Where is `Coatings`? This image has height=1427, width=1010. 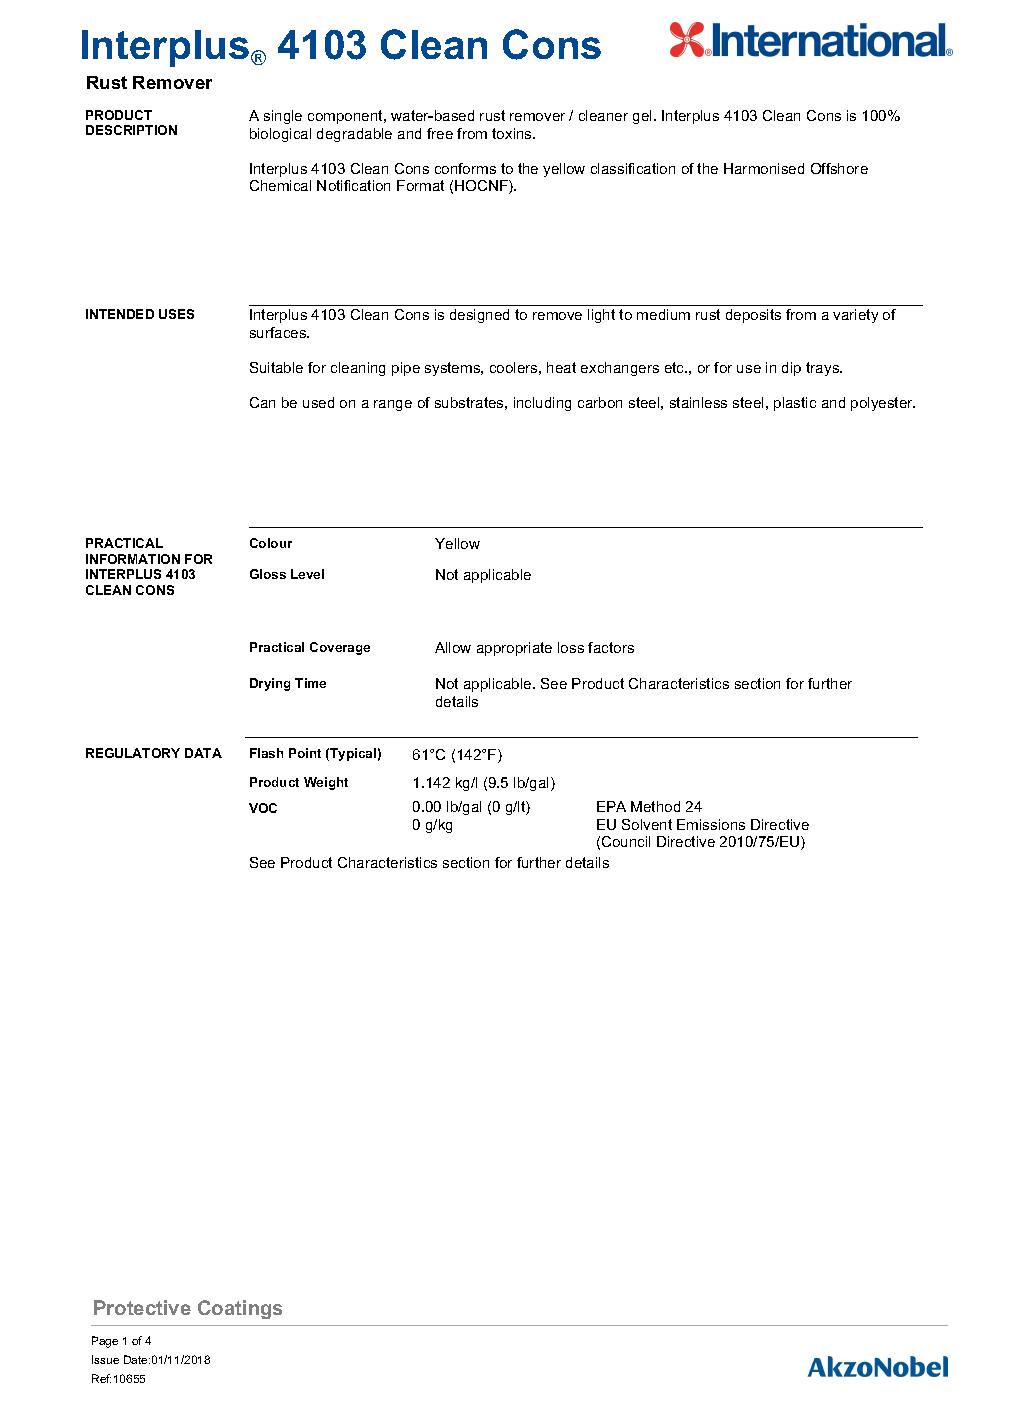 Coatings is located at coordinates (240, 1309).
